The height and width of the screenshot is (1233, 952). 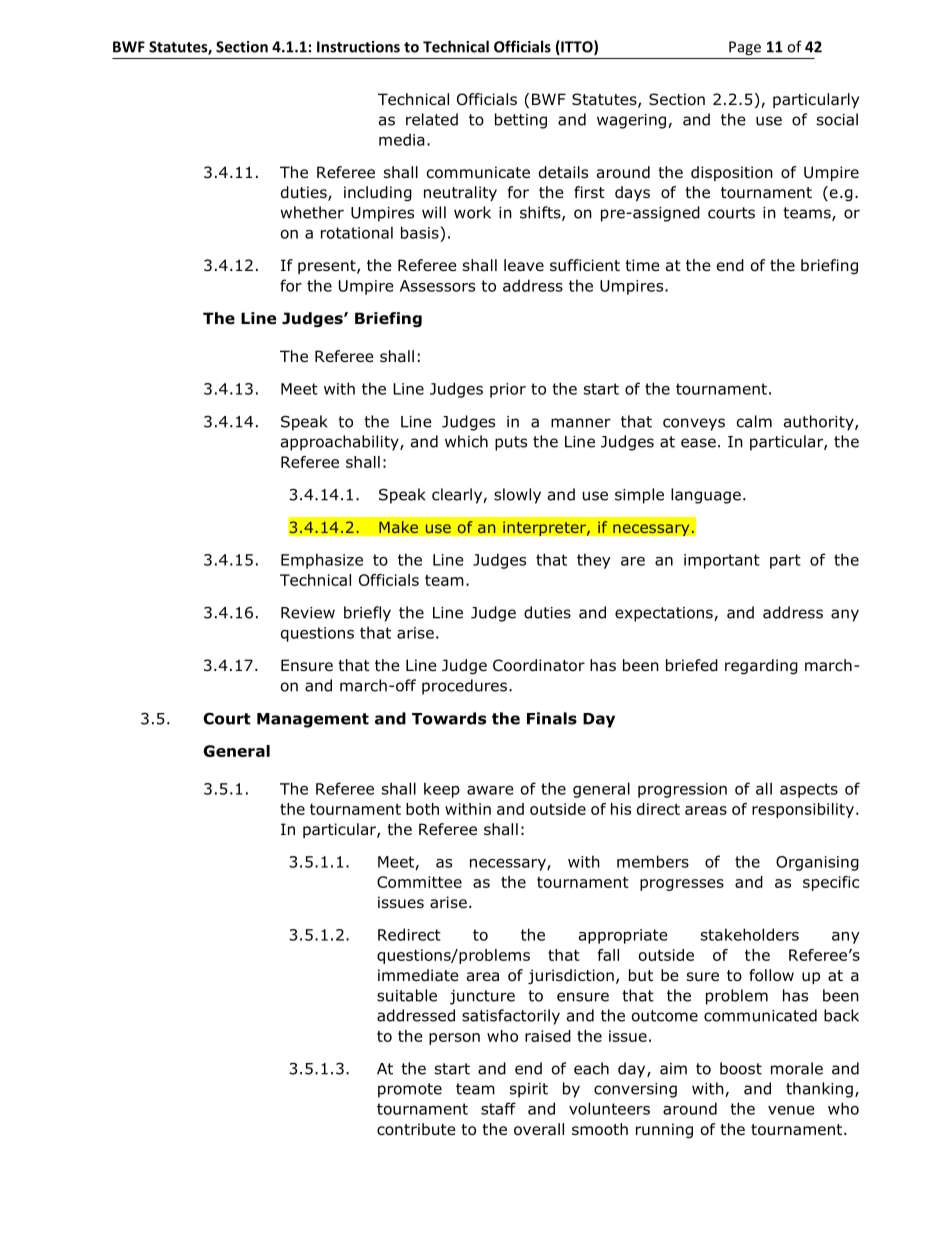 I want to click on briefly, so click(x=367, y=614).
